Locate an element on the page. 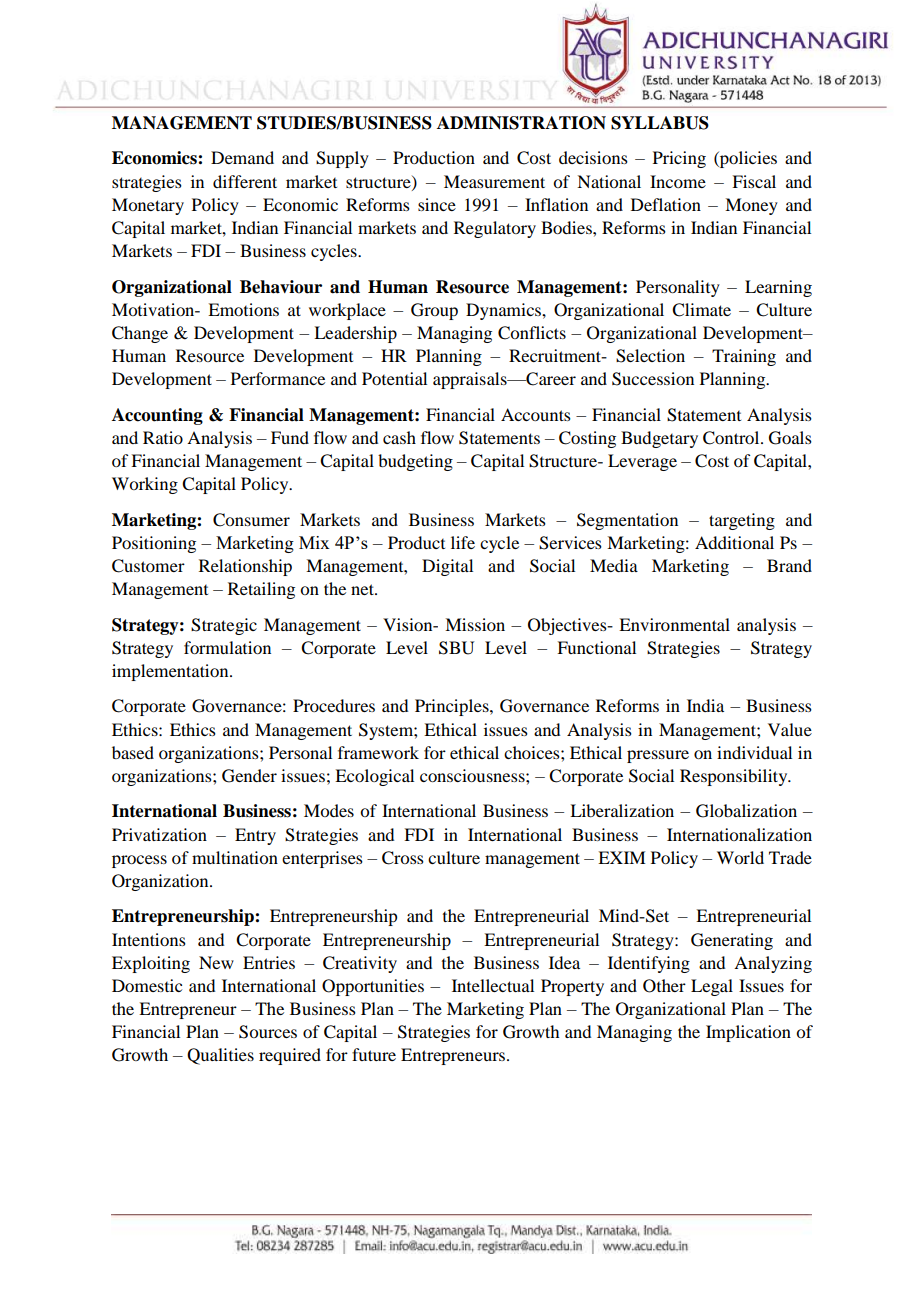 This image has height=1308, width=924. Intellectual is located at coordinates (493, 985).
